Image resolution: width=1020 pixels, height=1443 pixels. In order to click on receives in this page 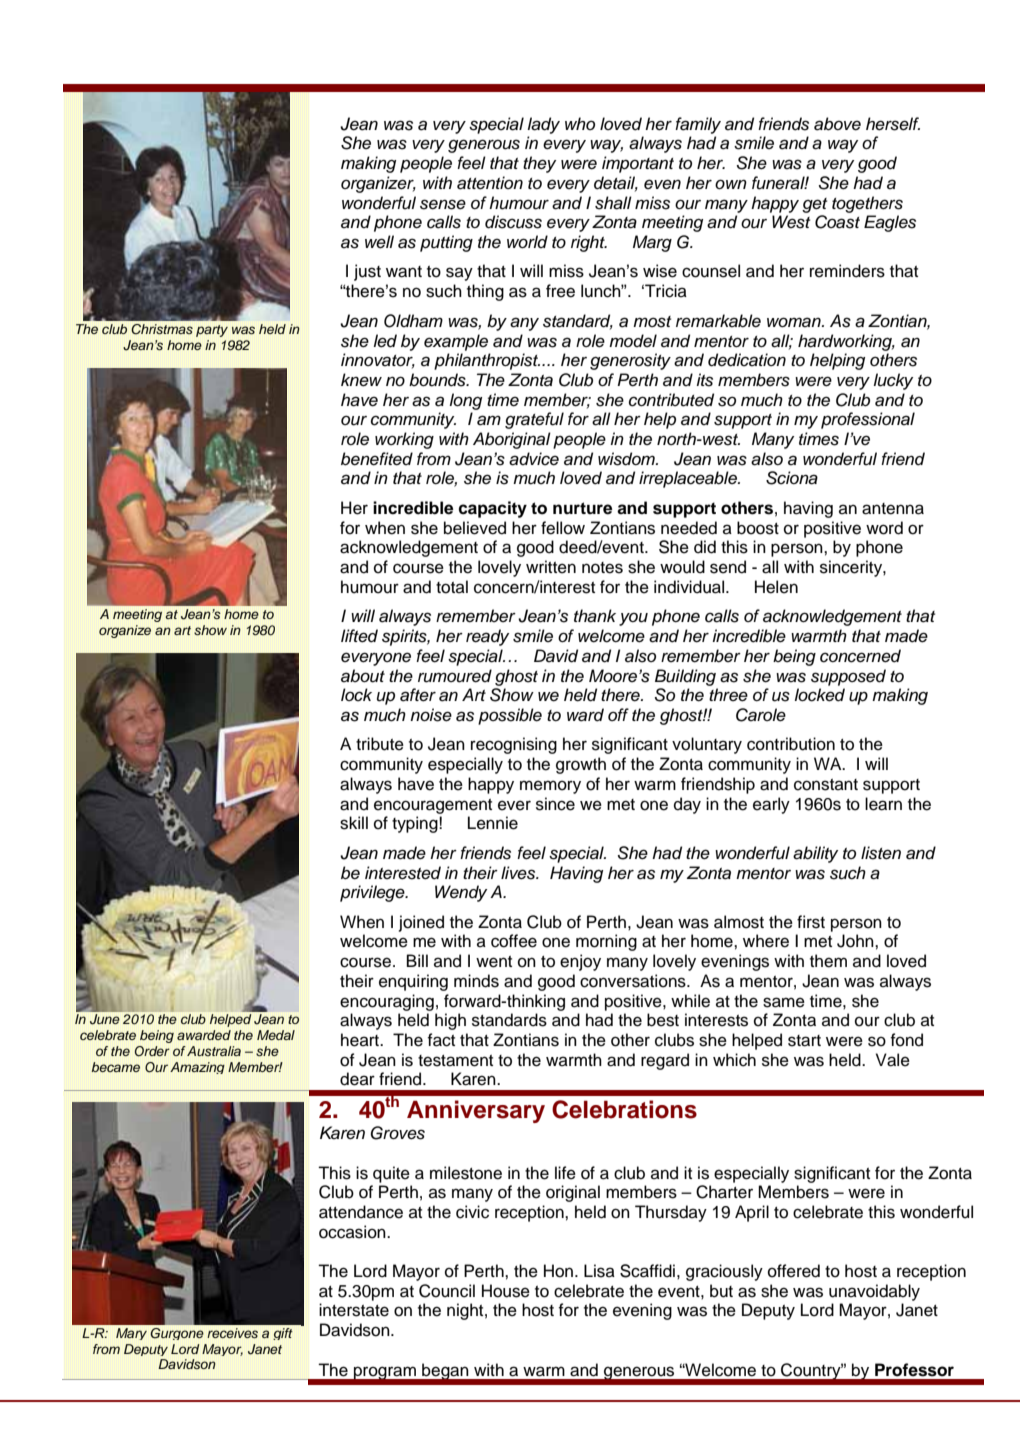, I will do `click(232, 1333)`.
